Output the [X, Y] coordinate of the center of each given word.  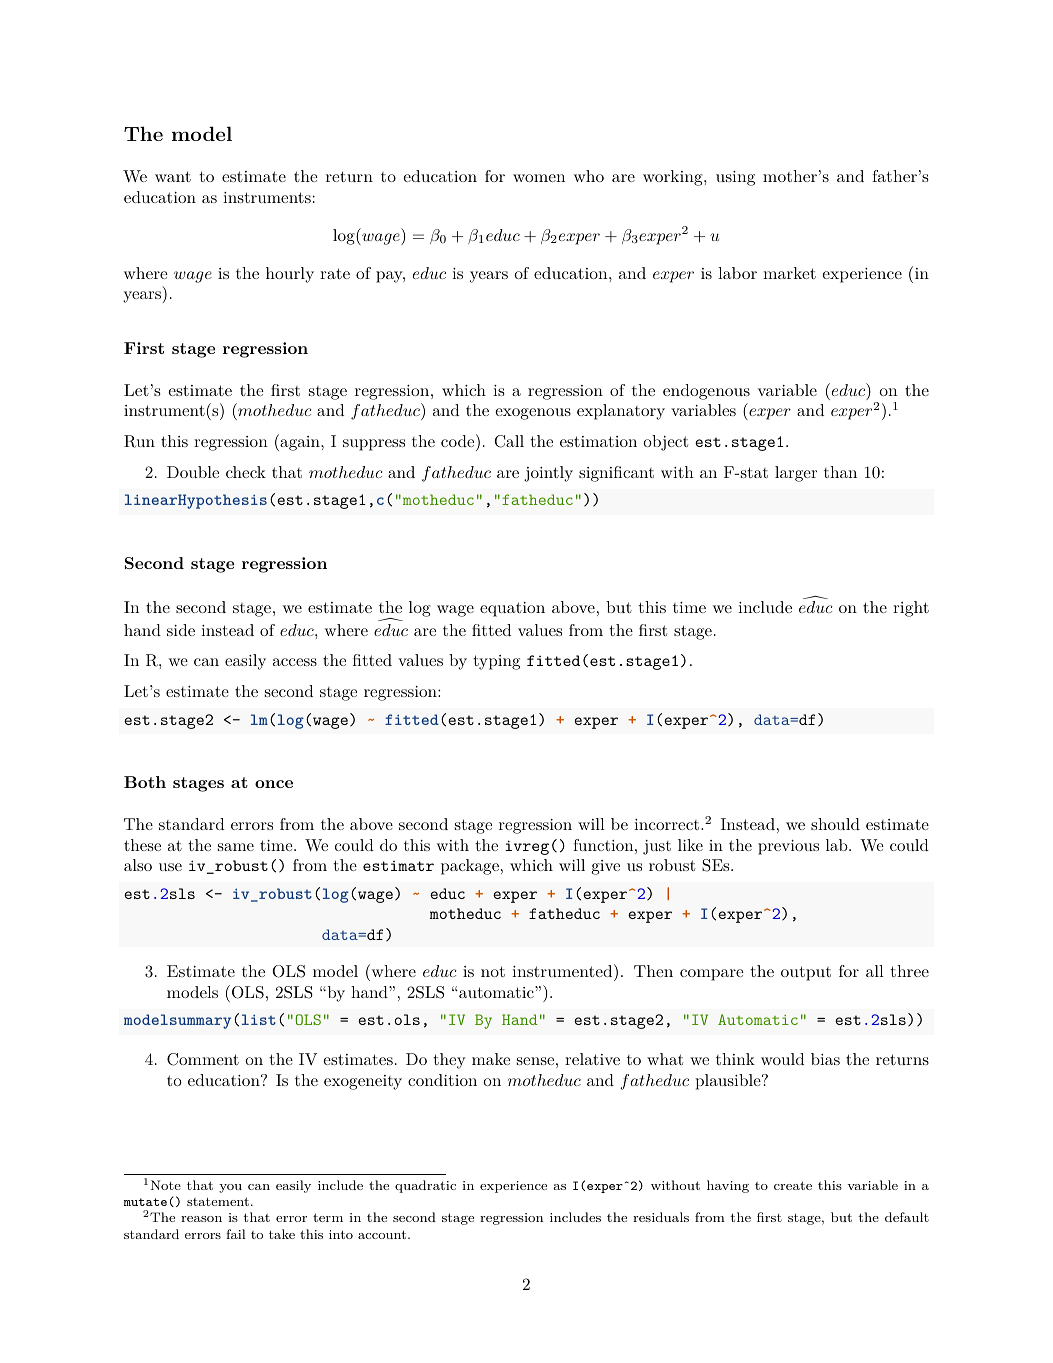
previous [788, 847]
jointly [548, 474]
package [470, 867]
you [230, 1188]
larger [796, 474]
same [236, 847]
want [173, 176]
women [539, 178]
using [735, 178]
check [246, 472]
